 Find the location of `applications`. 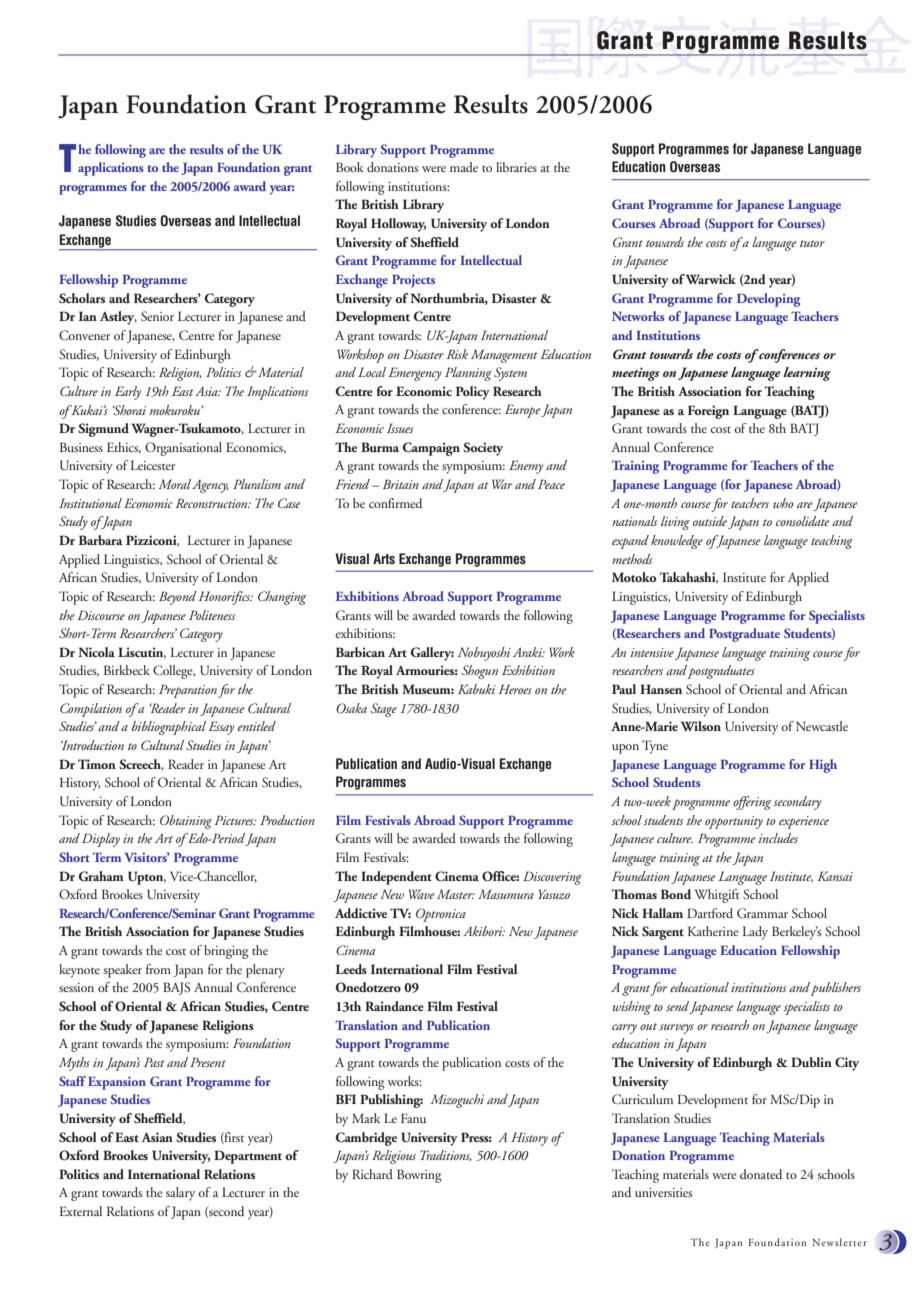

applications is located at coordinates (111, 169).
